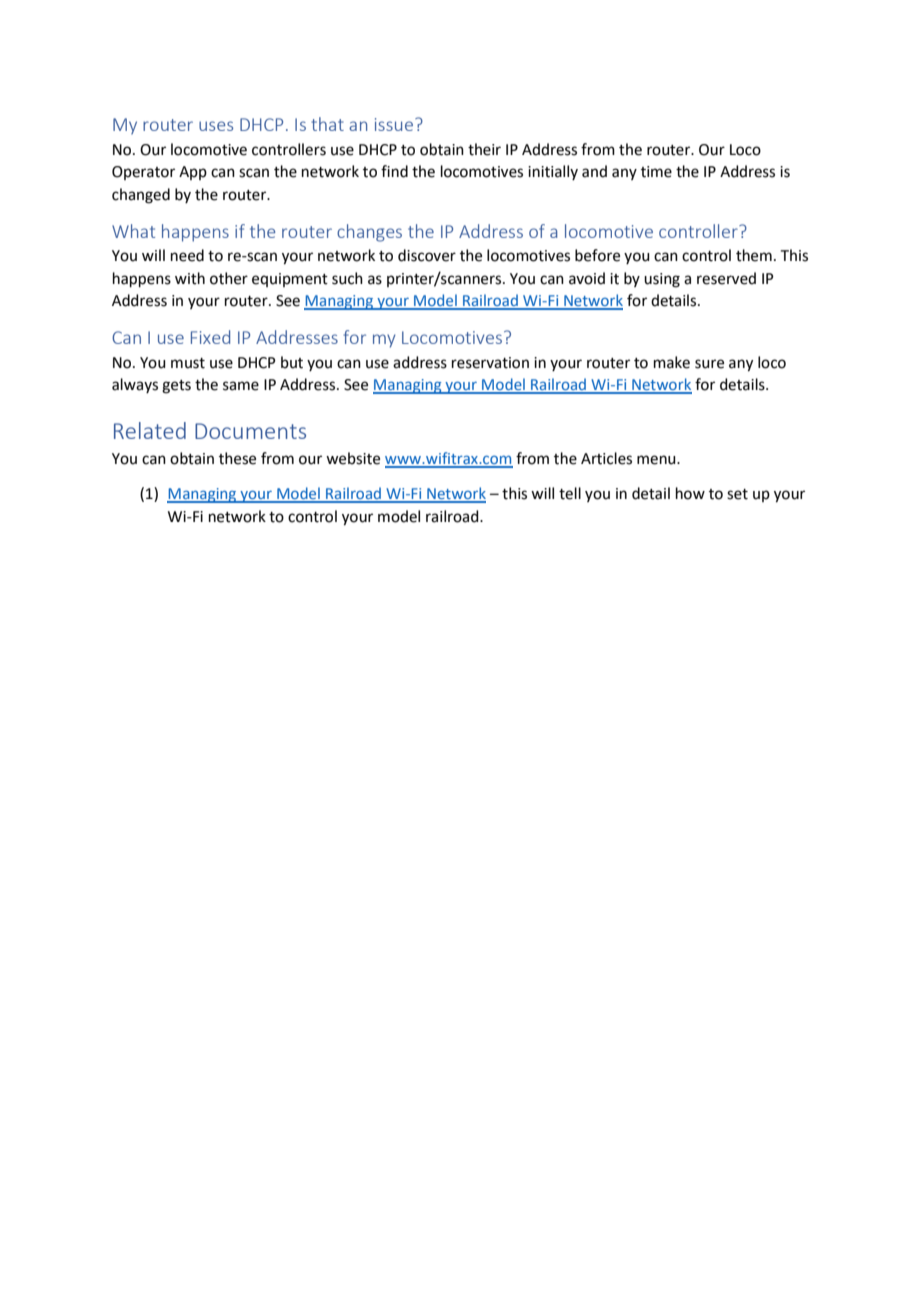  Describe the element at coordinates (216, 126) in the page. I see `uses` at that location.
